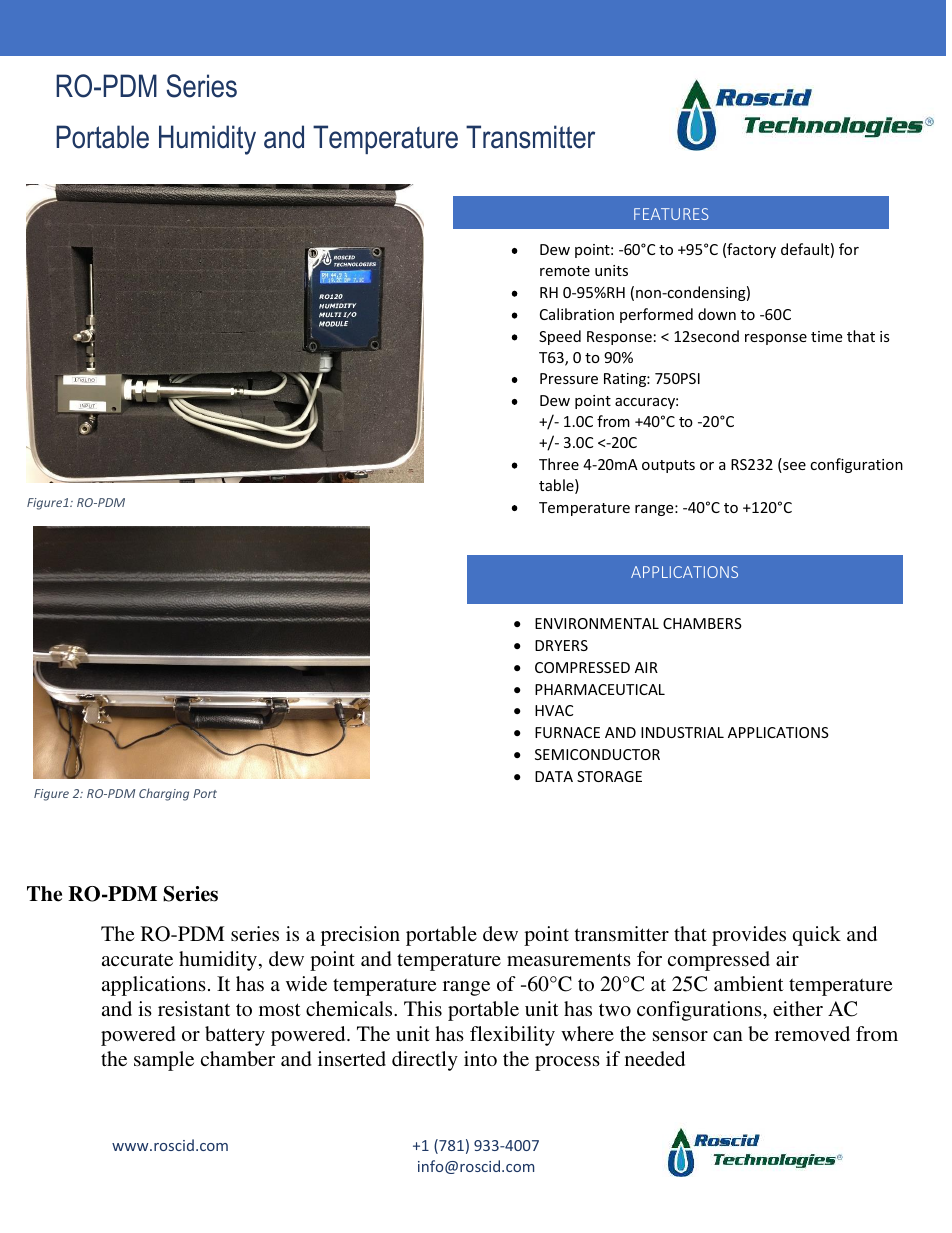 The image size is (952, 1233). What do you see at coordinates (565, 271) in the document?
I see `remote` at bounding box center [565, 271].
